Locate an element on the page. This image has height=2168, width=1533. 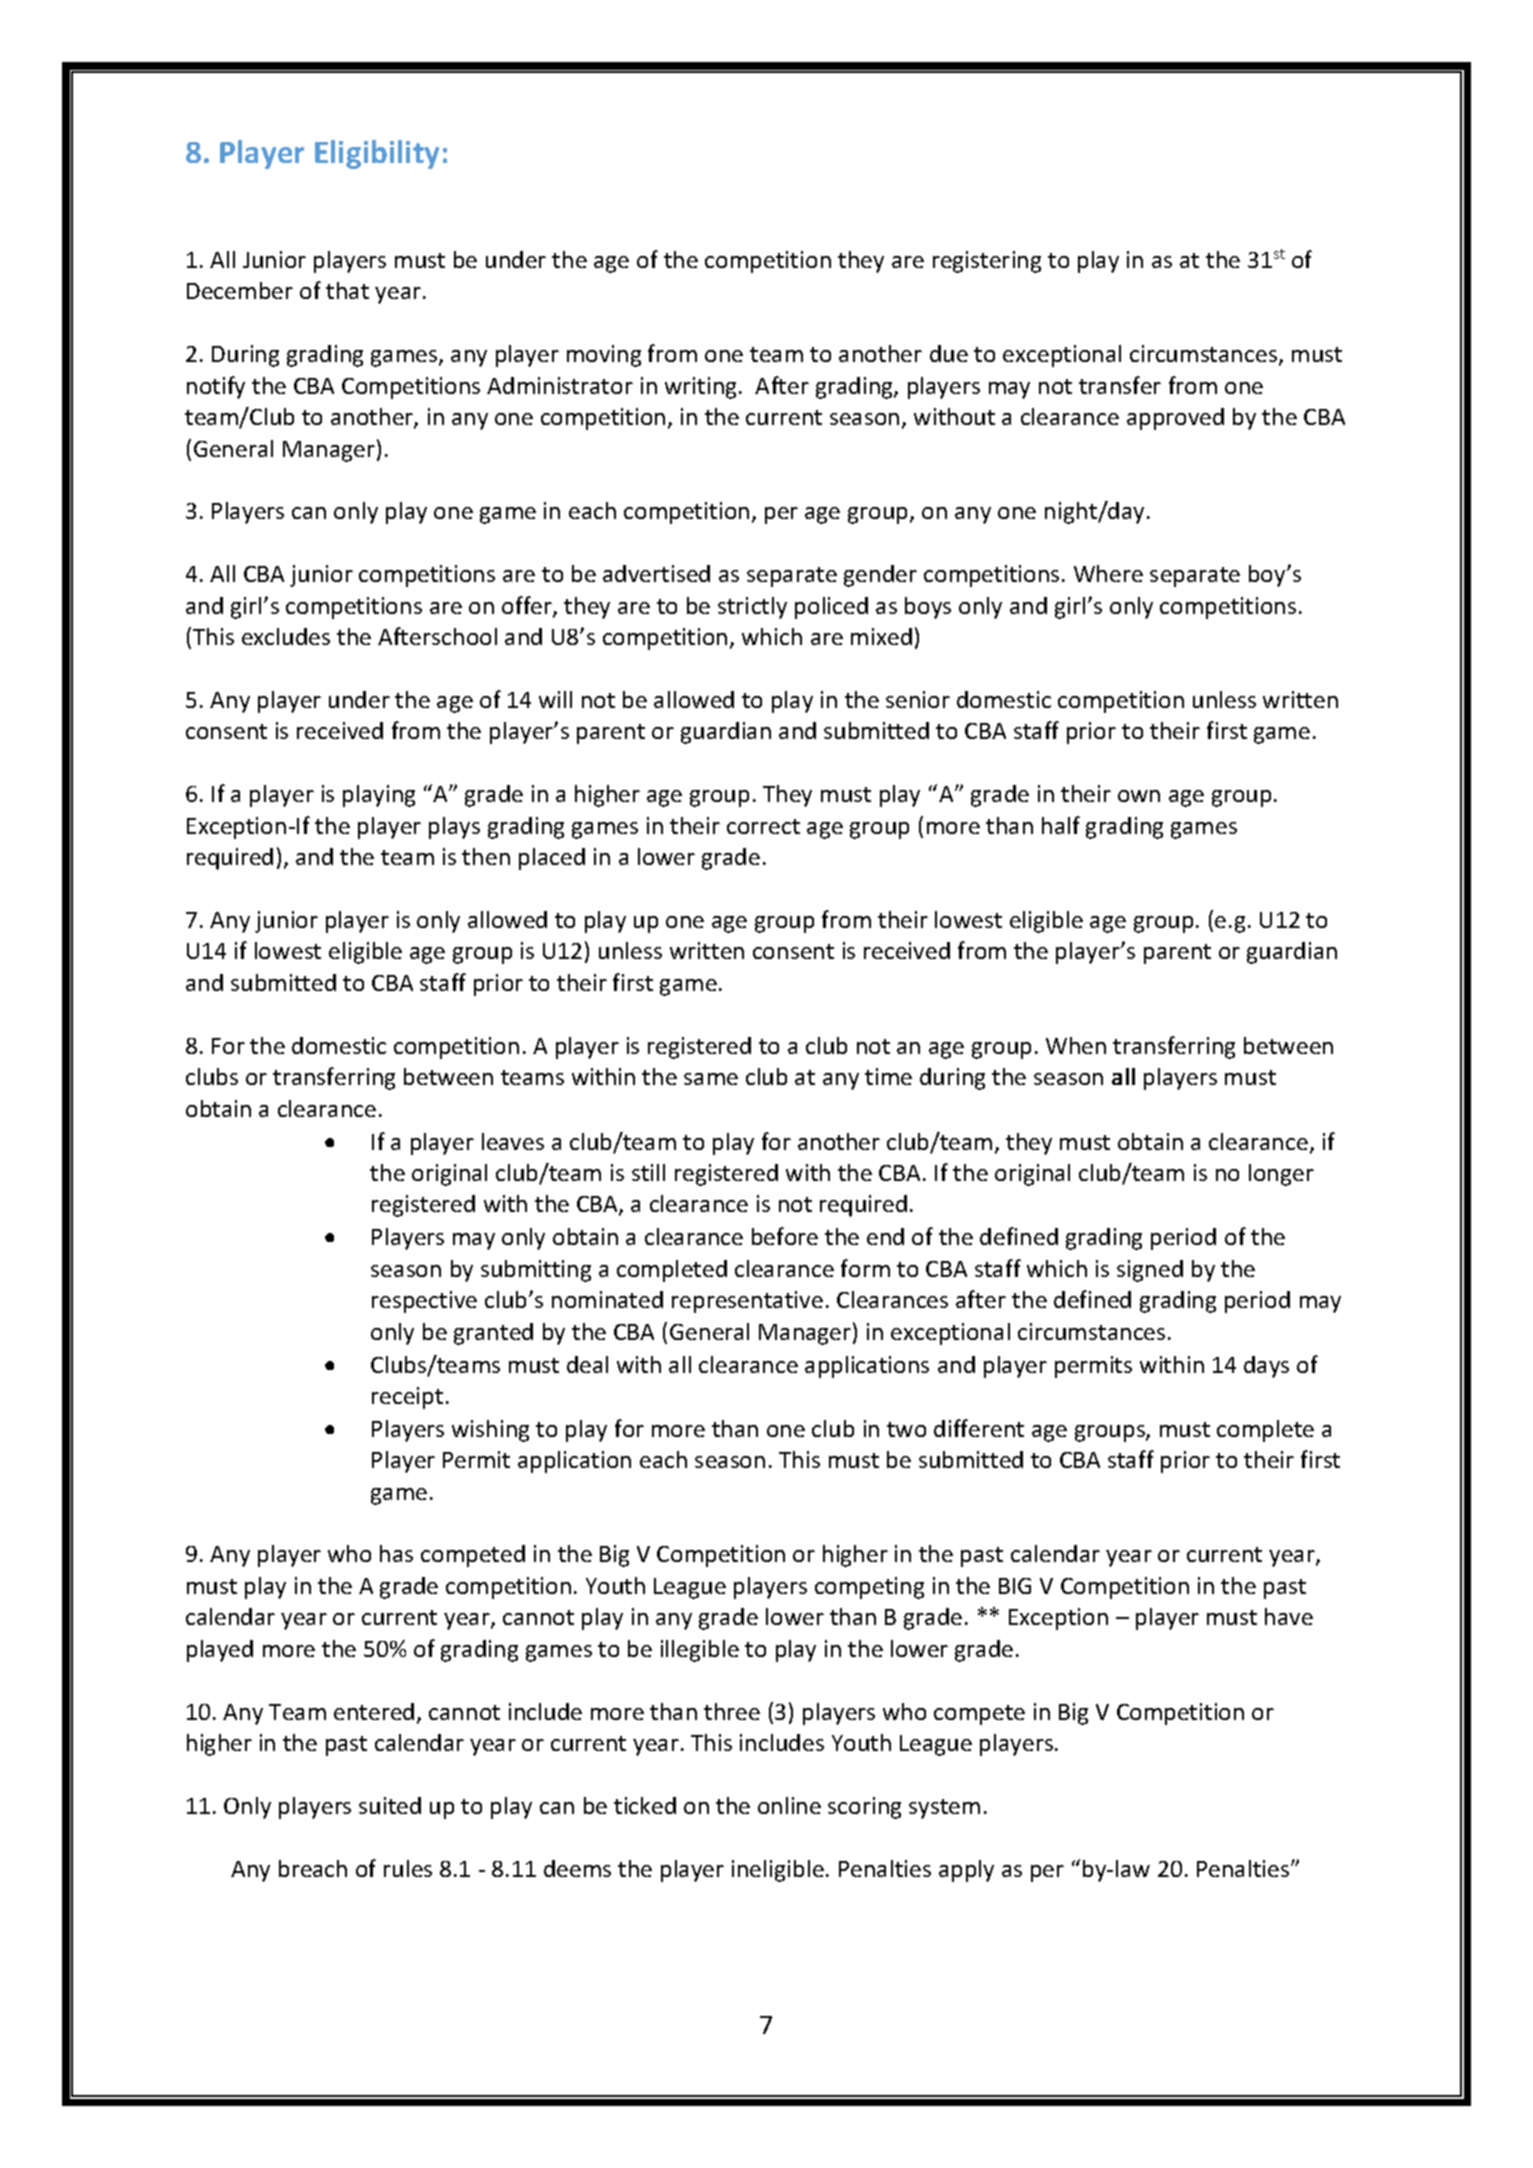
writing is located at coordinates (700, 388).
